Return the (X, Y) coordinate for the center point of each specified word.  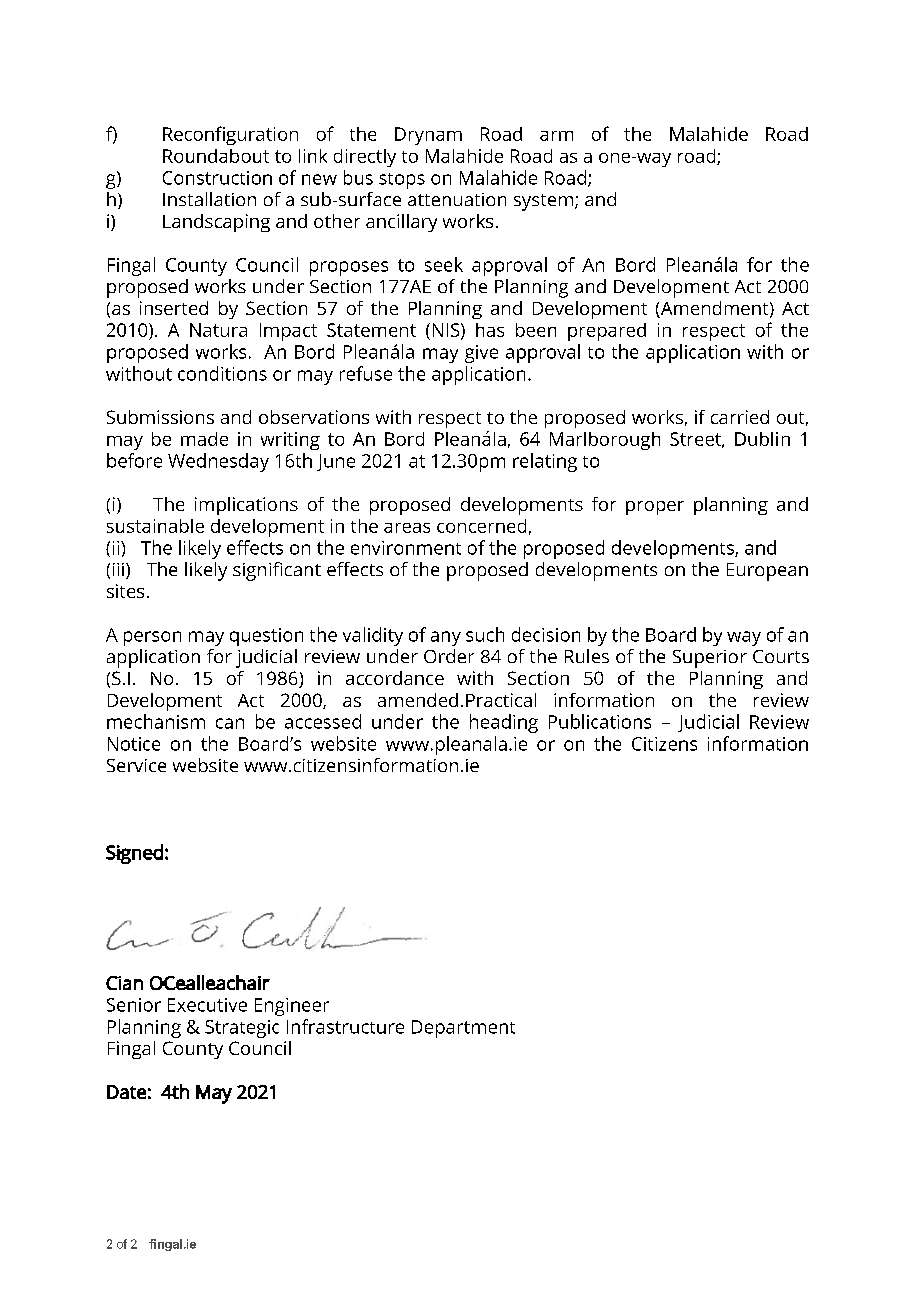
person (152, 638)
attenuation (457, 199)
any (446, 638)
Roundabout (216, 156)
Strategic (242, 1029)
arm (556, 136)
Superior (710, 659)
